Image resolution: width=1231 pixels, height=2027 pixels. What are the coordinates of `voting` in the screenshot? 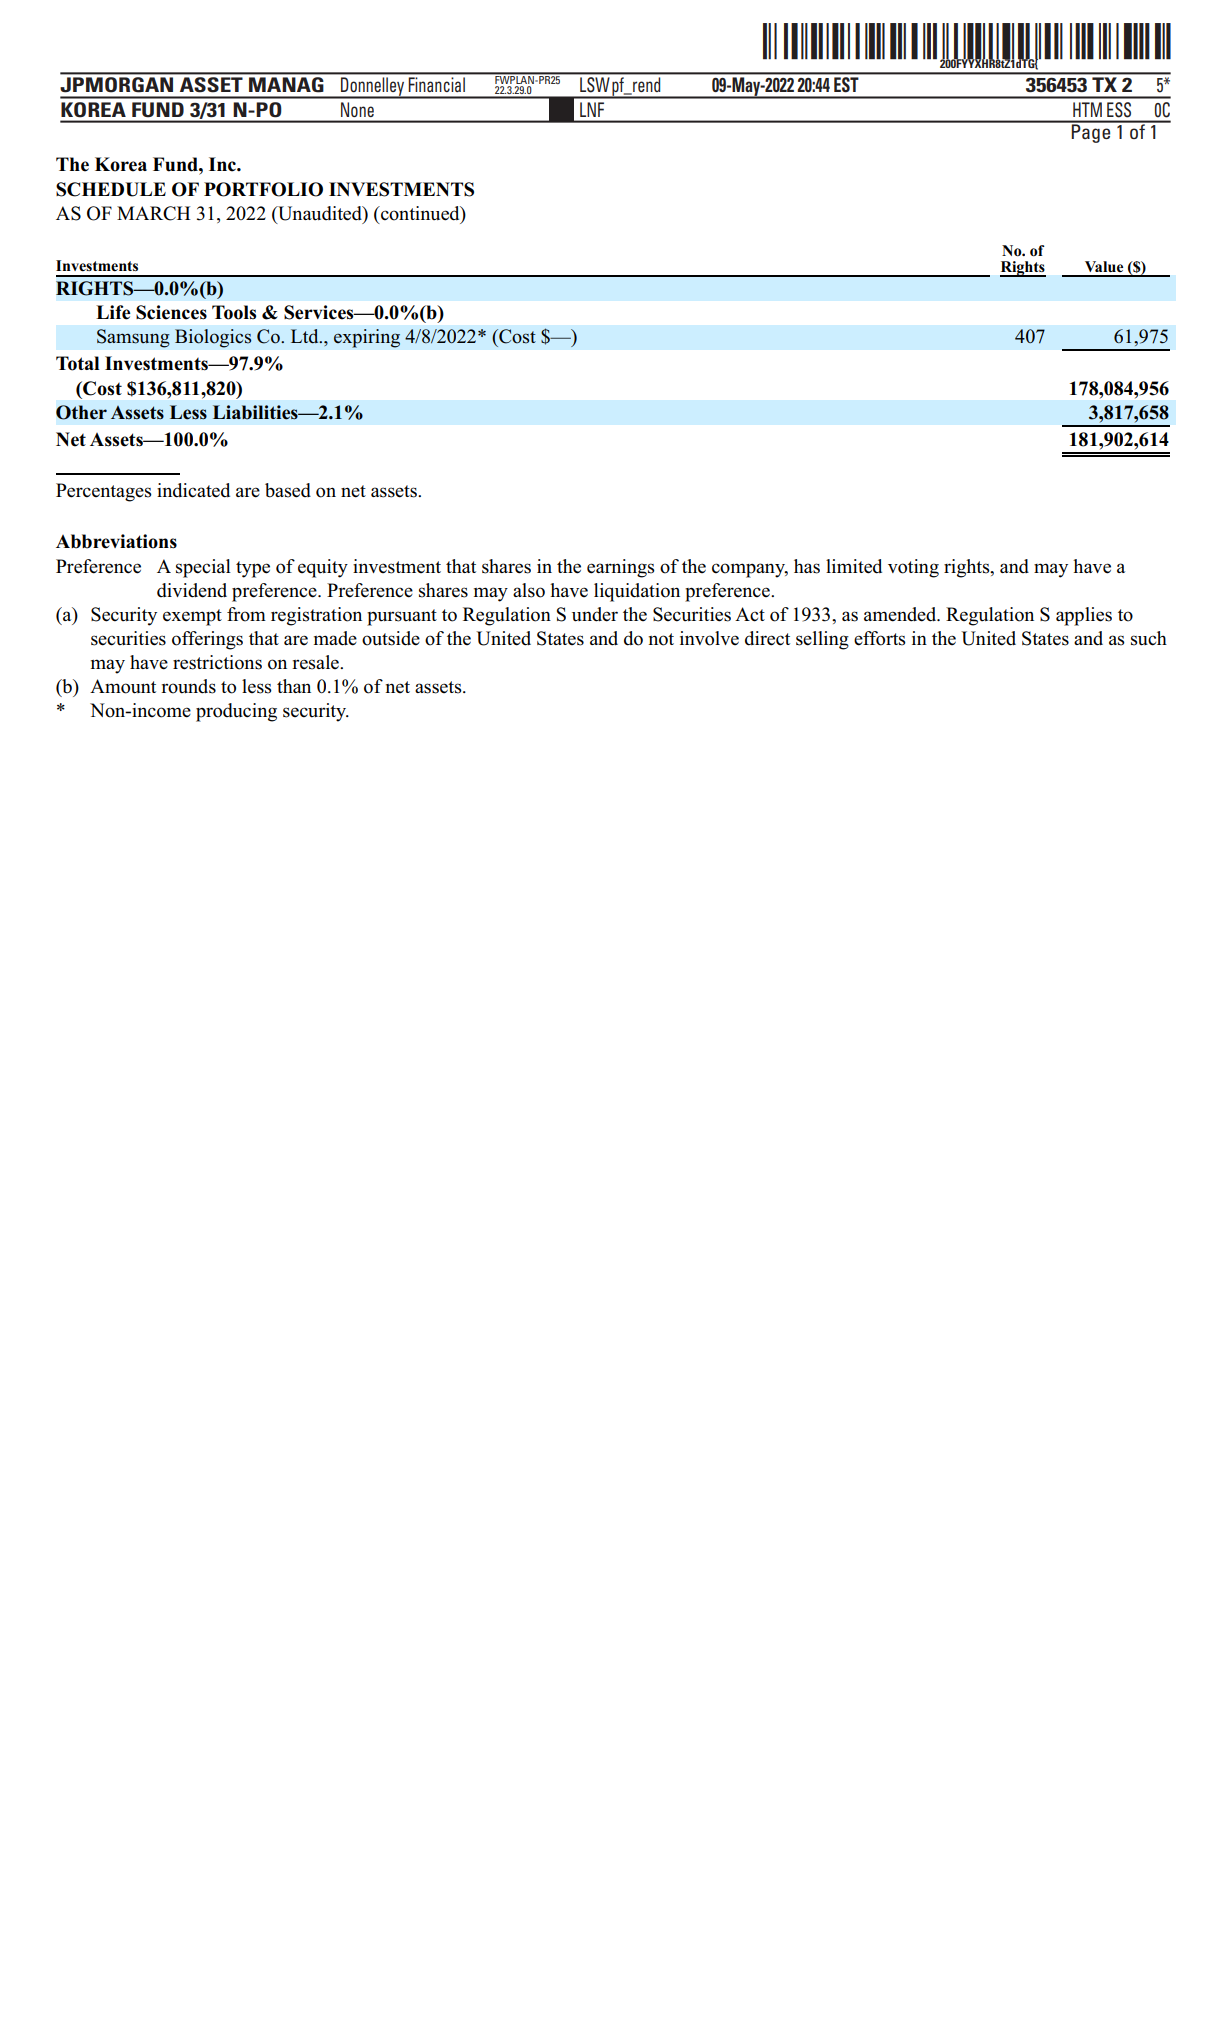 It's located at (913, 568).
